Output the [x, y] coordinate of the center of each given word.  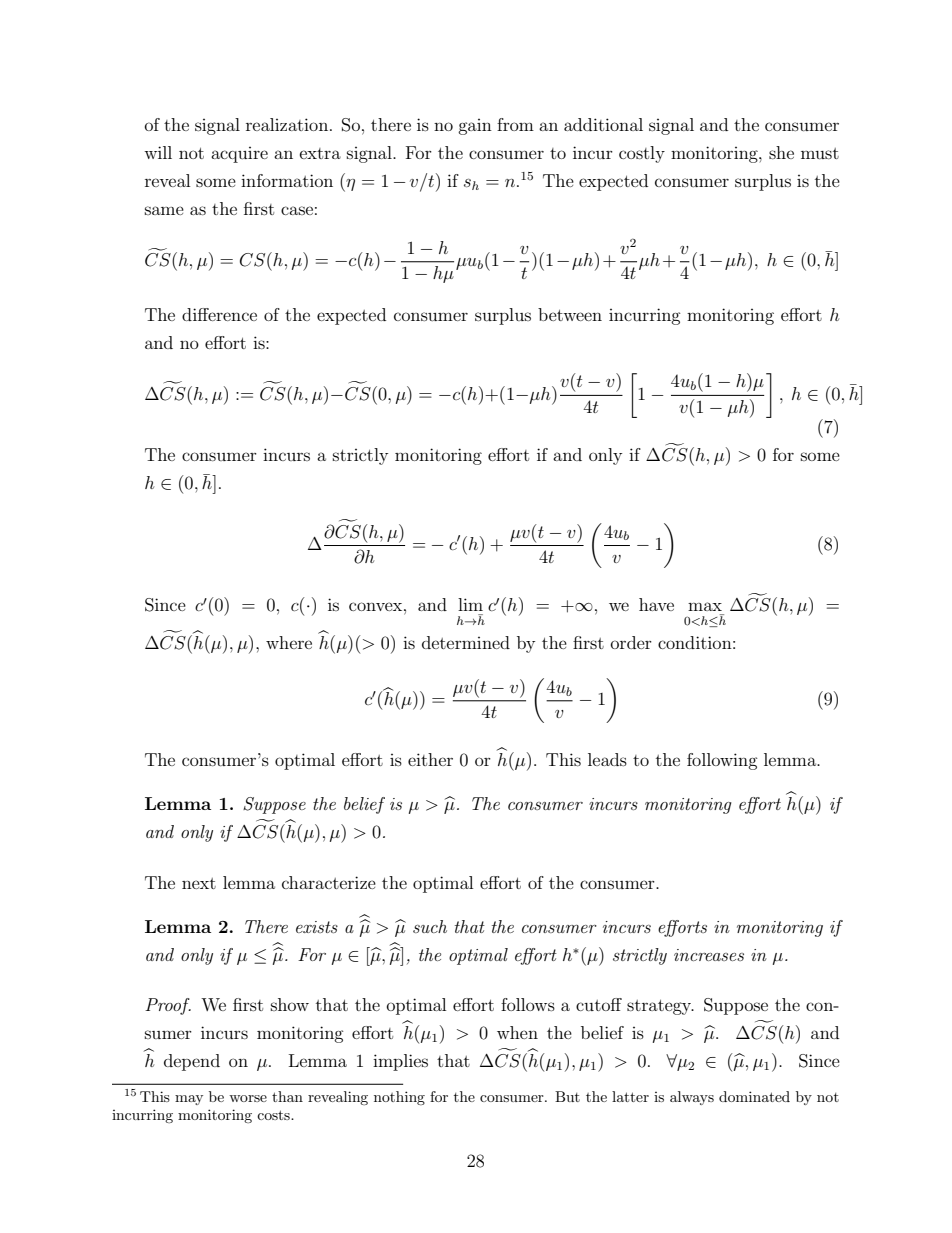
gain [475, 127]
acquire [239, 155]
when [517, 1032]
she [781, 152]
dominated [754, 1096]
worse [248, 1098]
